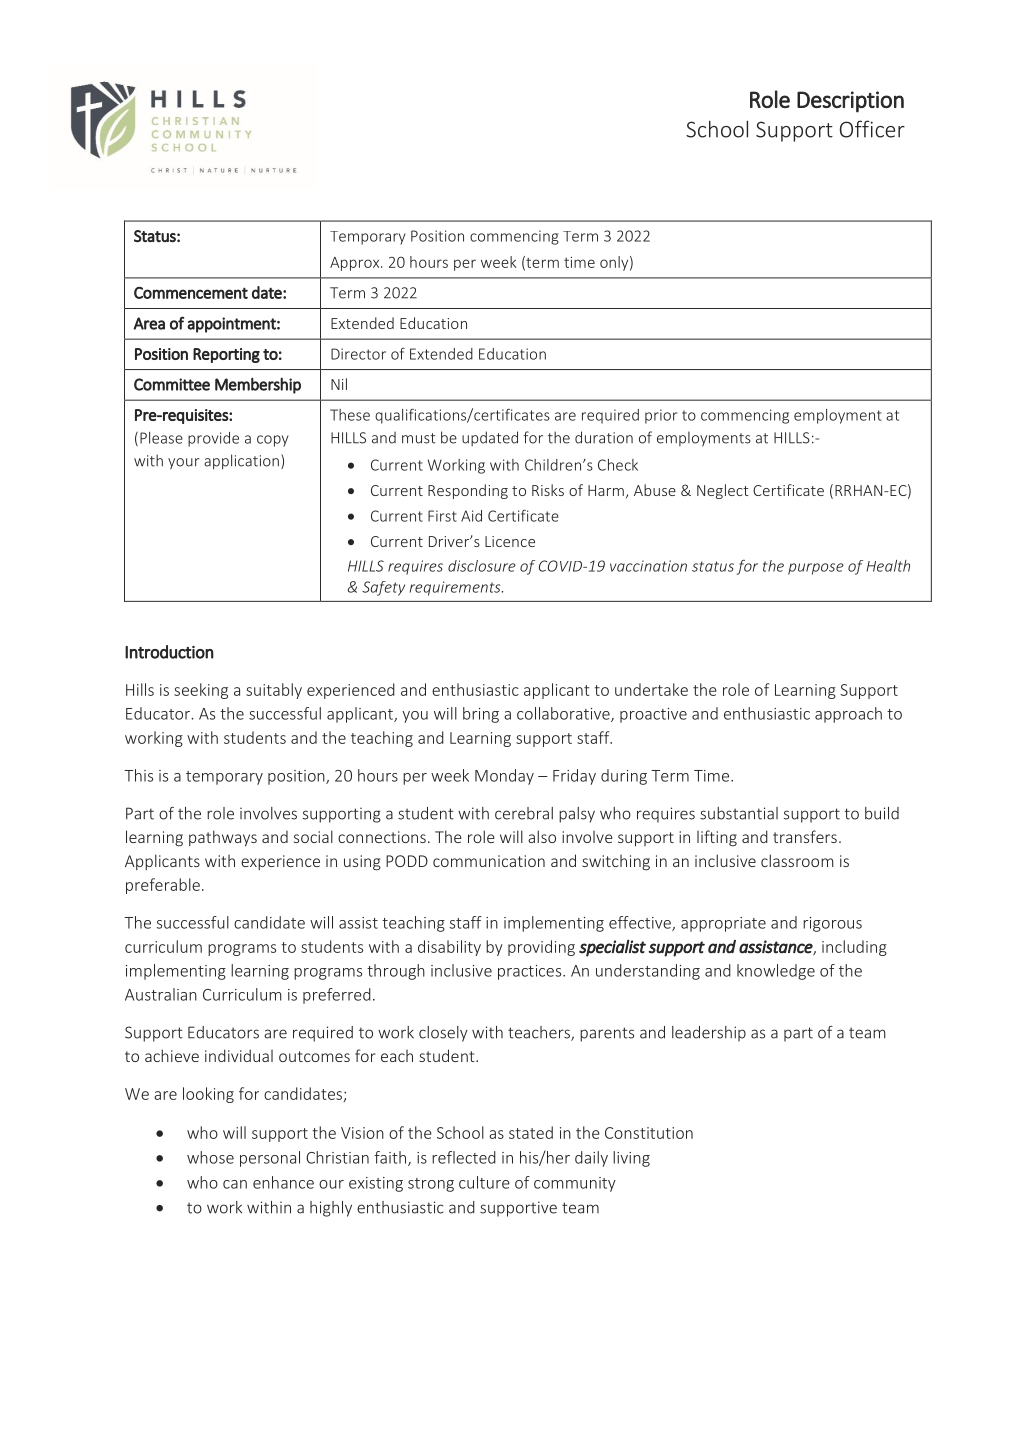  I want to click on duration, so click(604, 437).
